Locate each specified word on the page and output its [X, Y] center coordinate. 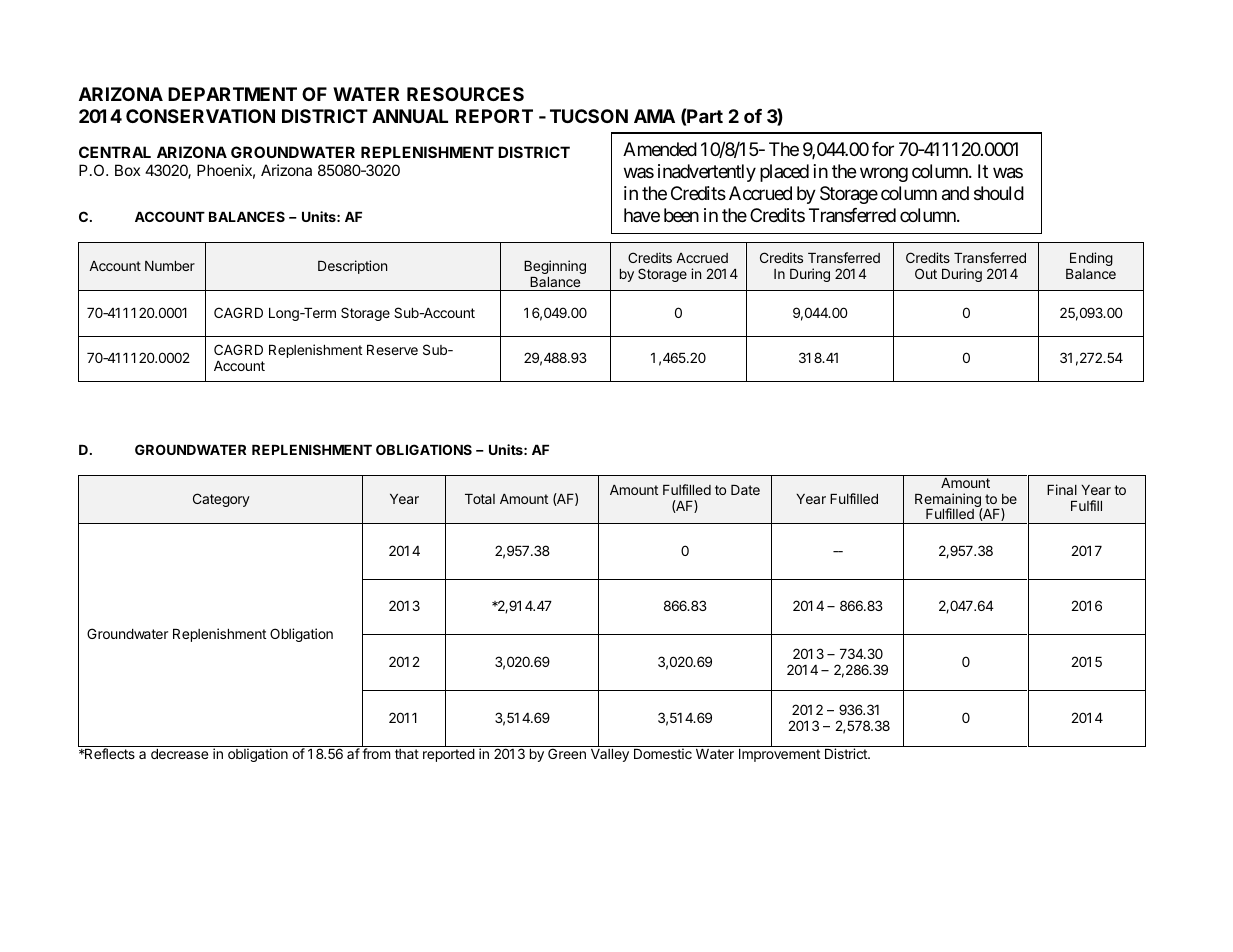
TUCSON [589, 116]
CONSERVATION [200, 116]
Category [221, 500]
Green [567, 753]
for [883, 149]
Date [745, 490]
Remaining [949, 501]
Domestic [663, 753]
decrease [179, 754]
